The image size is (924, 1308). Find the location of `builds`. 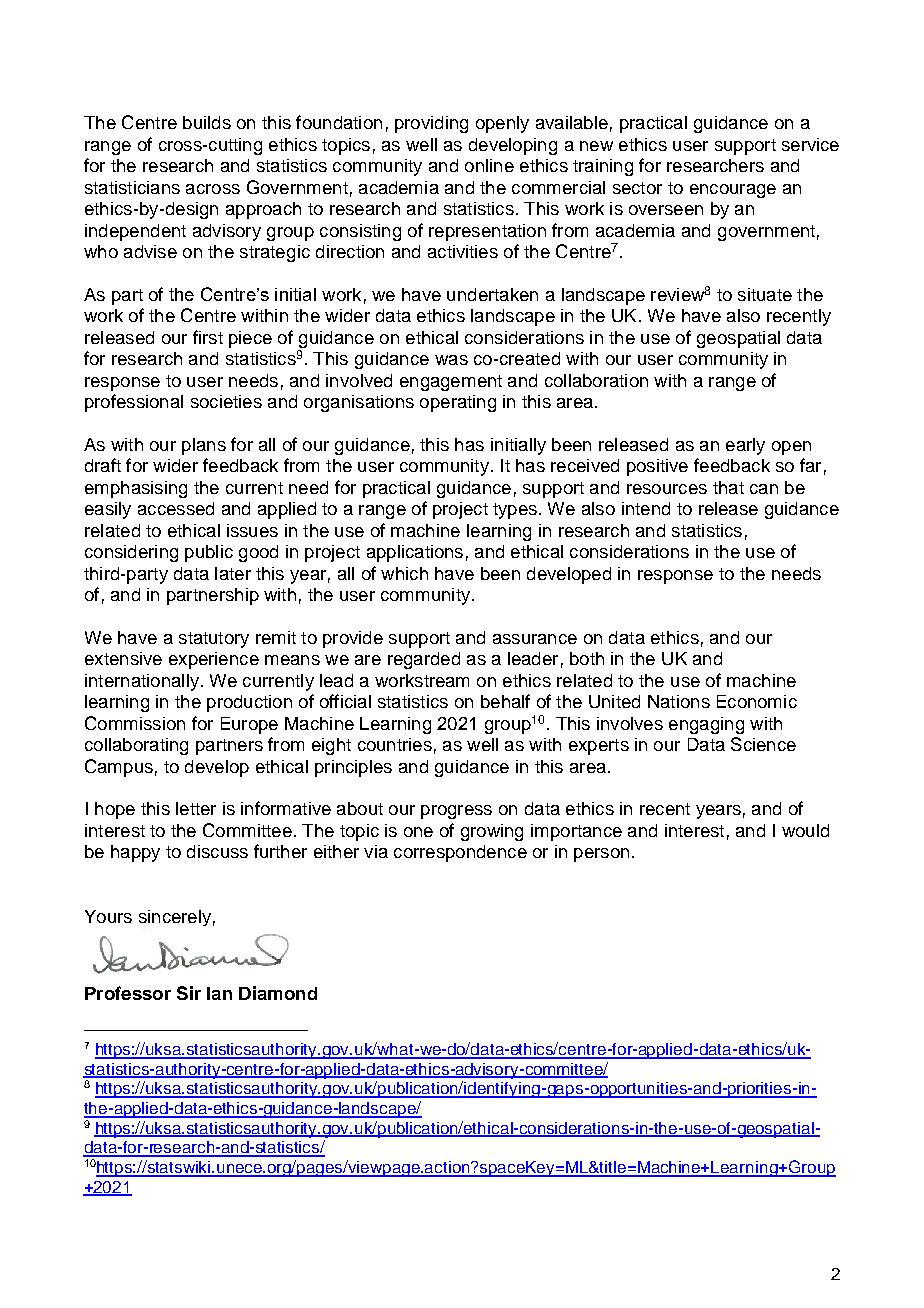

builds is located at coordinates (207, 122).
